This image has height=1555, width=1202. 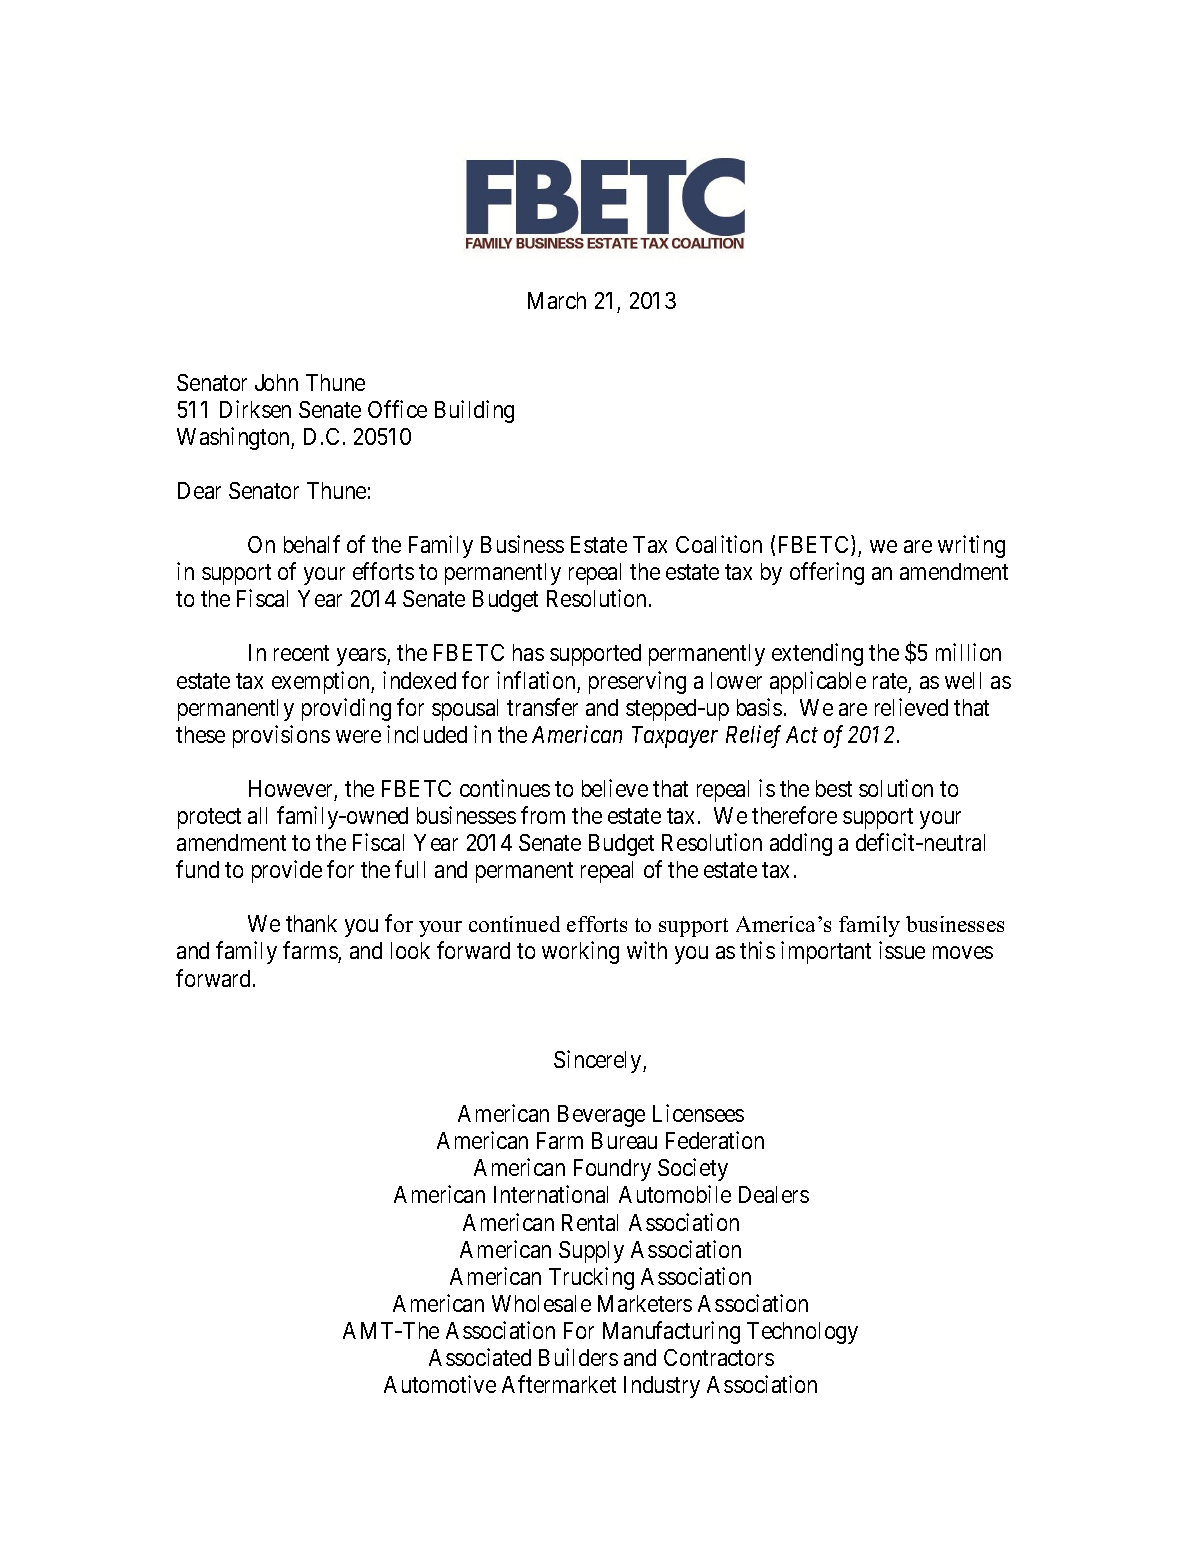 What do you see at coordinates (971, 546) in the image?
I see `writing` at bounding box center [971, 546].
